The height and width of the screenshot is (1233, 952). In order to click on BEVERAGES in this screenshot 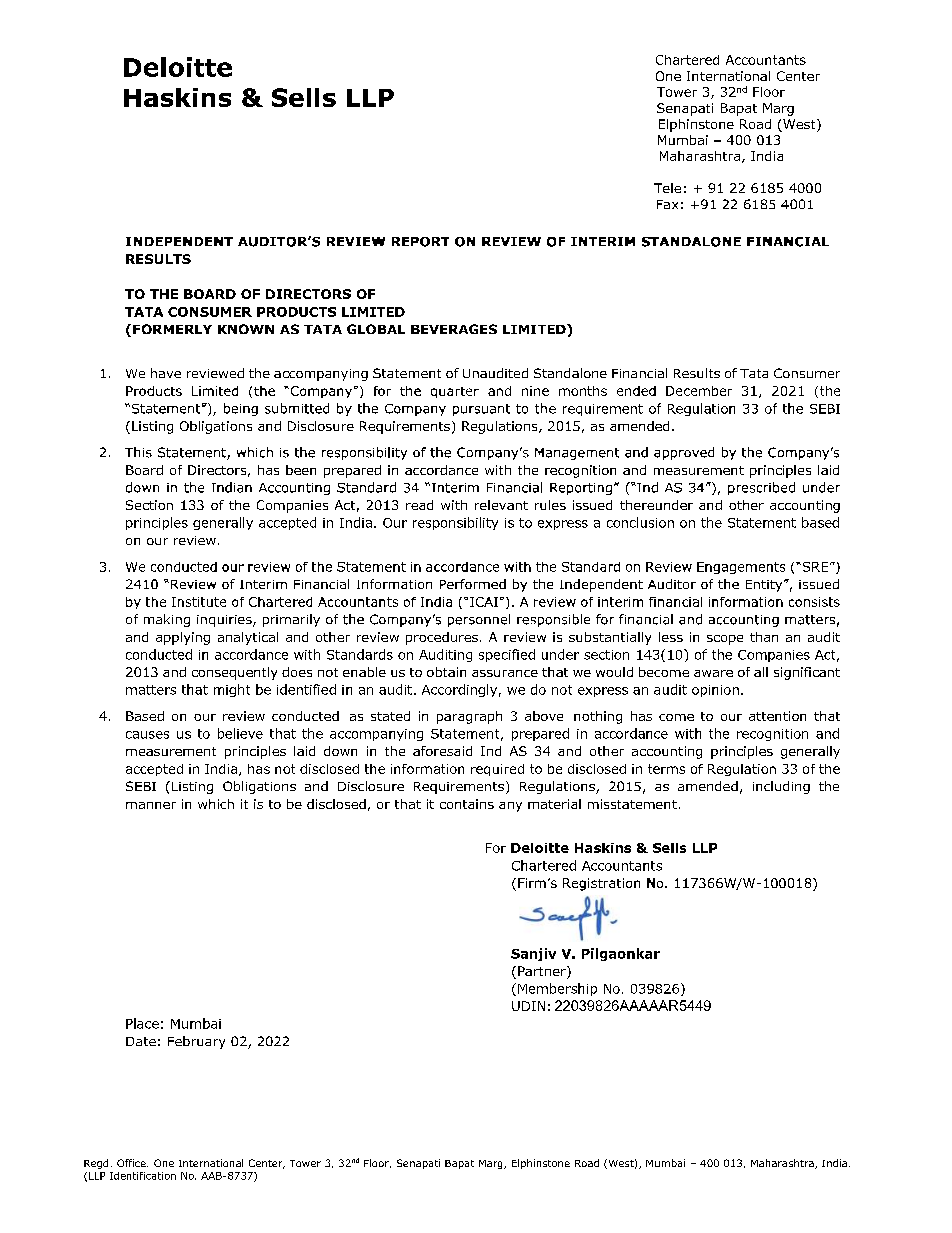, I will do `click(454, 329)`.
